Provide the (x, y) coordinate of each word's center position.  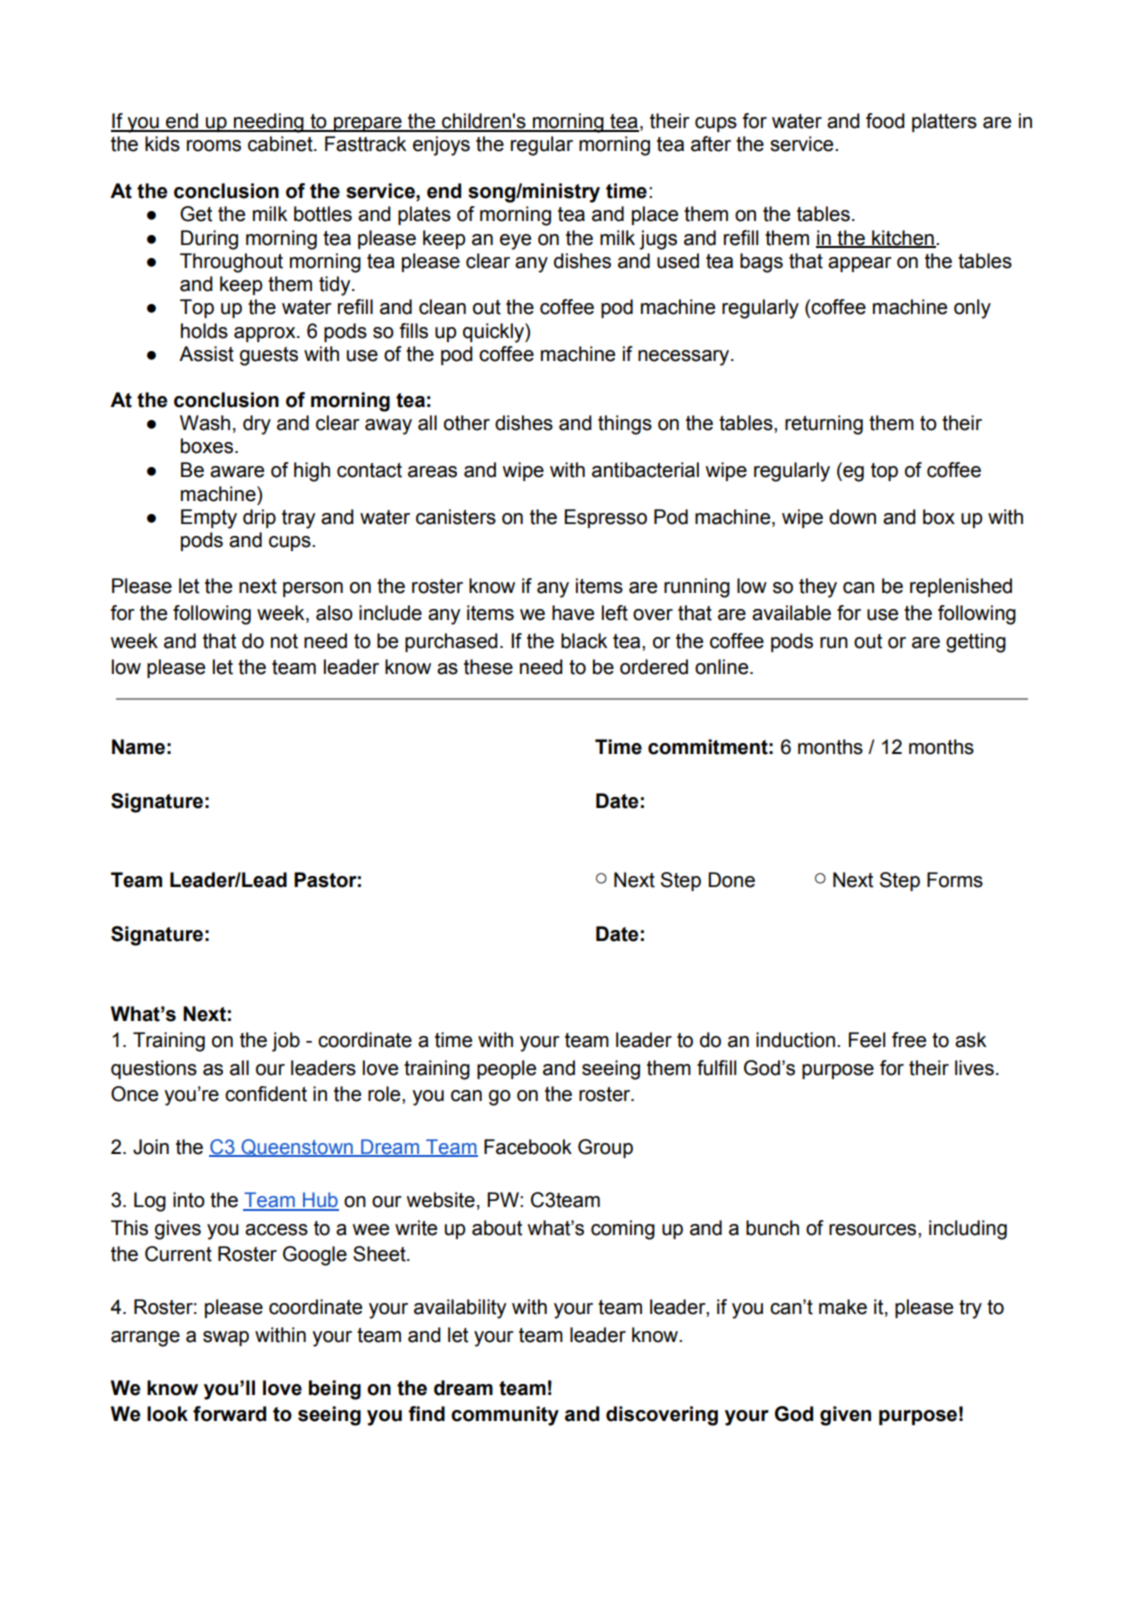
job (286, 1042)
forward (229, 1414)
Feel (867, 1040)
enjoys (441, 146)
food (885, 121)
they (818, 588)
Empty (209, 519)
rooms (214, 146)
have (573, 613)
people (506, 1069)
